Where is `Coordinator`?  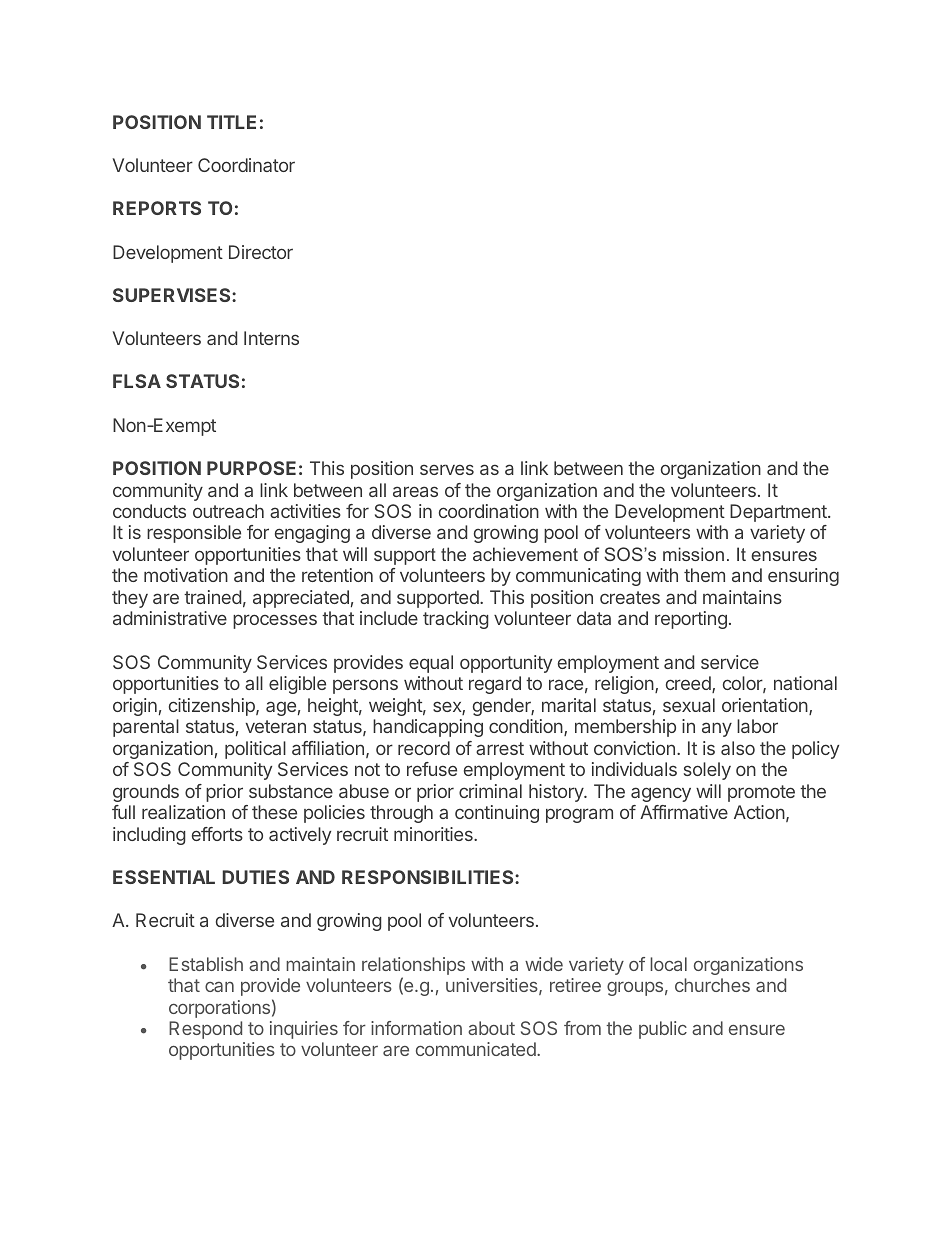 Coordinator is located at coordinates (246, 165).
